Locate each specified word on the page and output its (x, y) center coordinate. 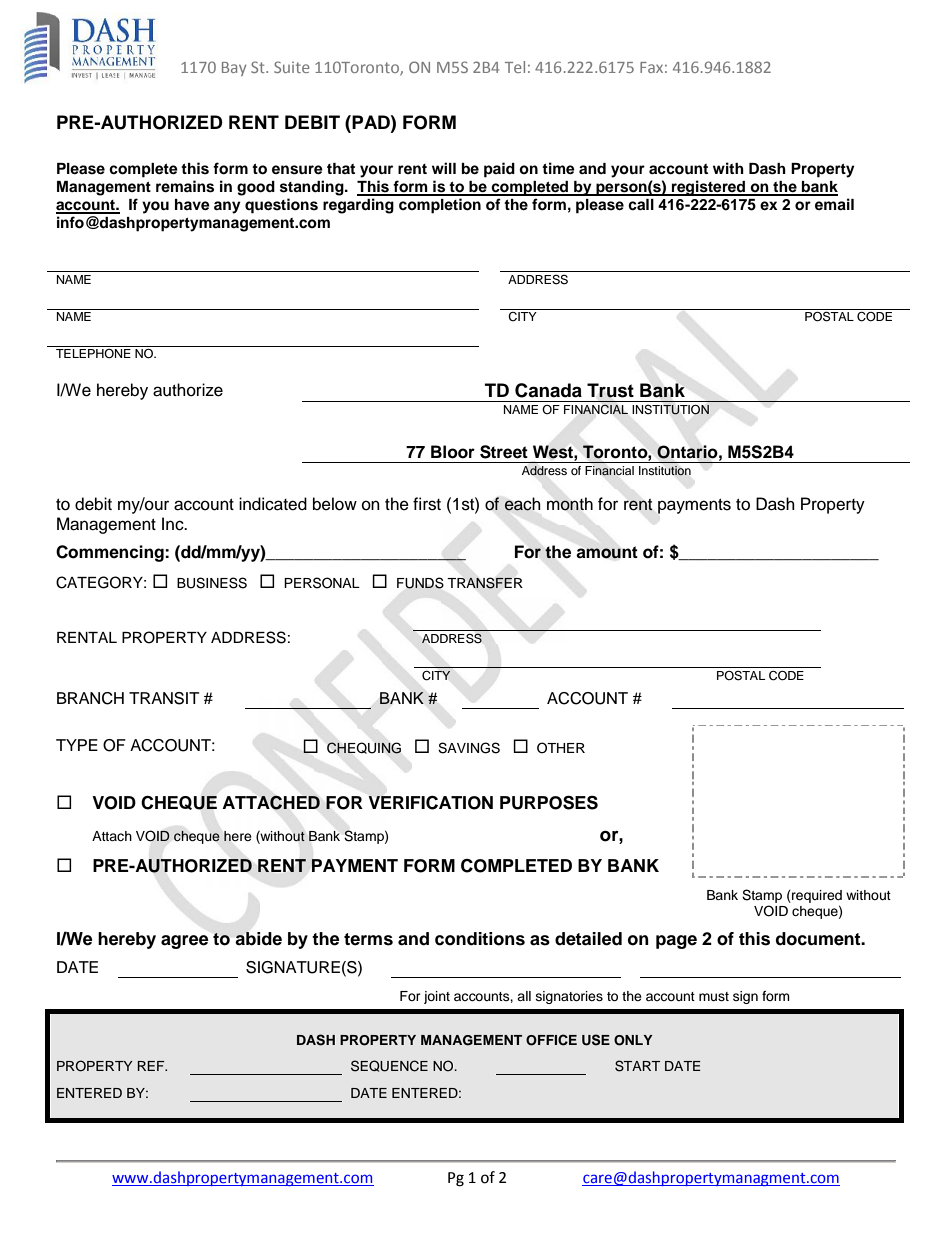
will (444, 168)
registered (709, 188)
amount (607, 552)
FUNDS (420, 583)
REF (152, 1066)
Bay (234, 69)
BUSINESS (212, 583)
